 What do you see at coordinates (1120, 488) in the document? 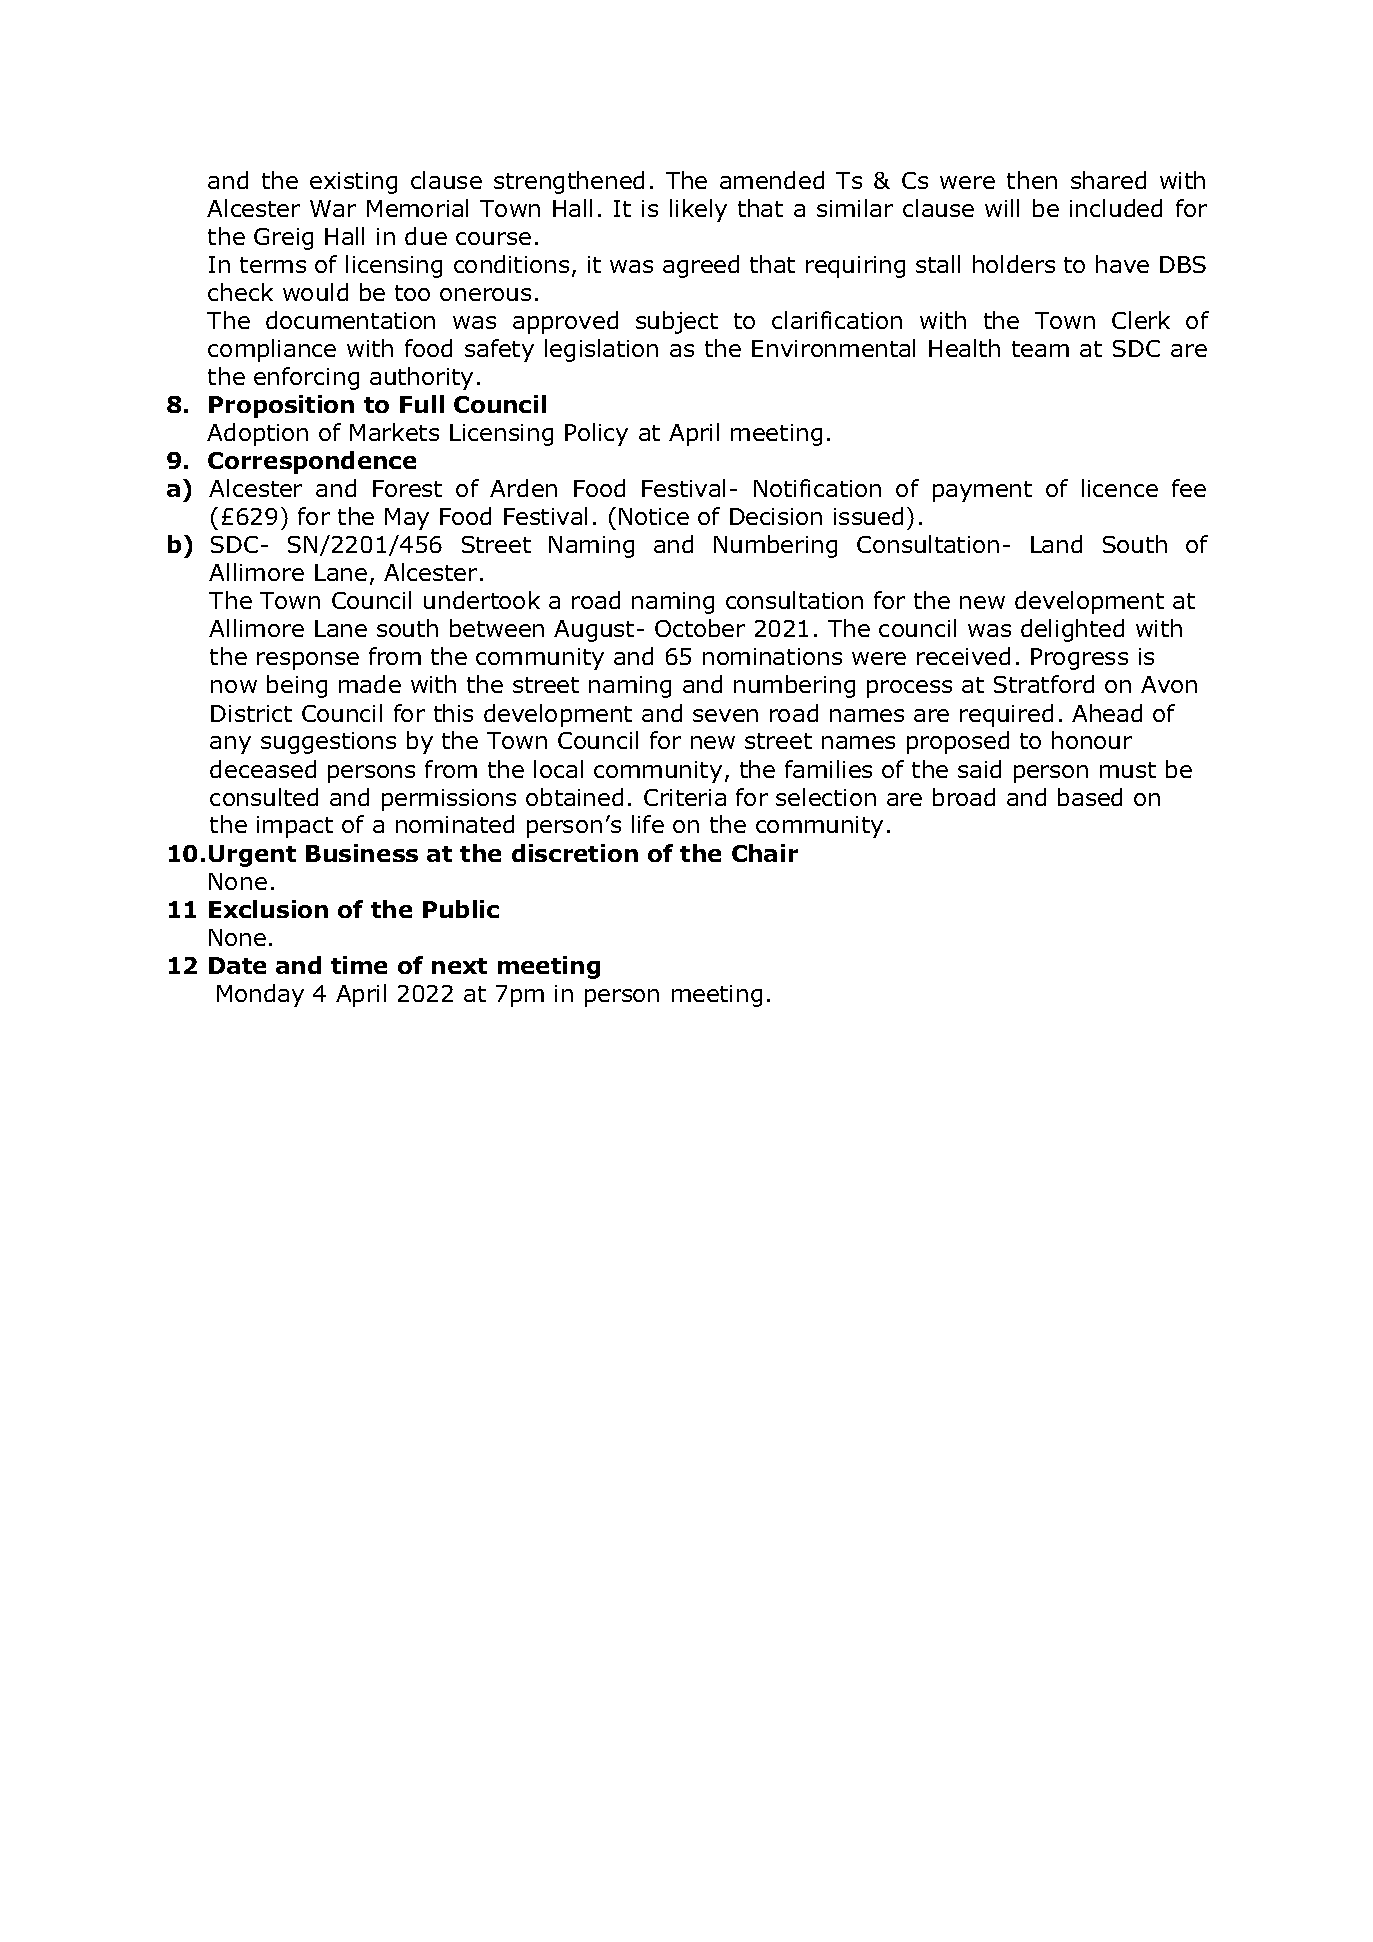
I see `licence` at bounding box center [1120, 488].
